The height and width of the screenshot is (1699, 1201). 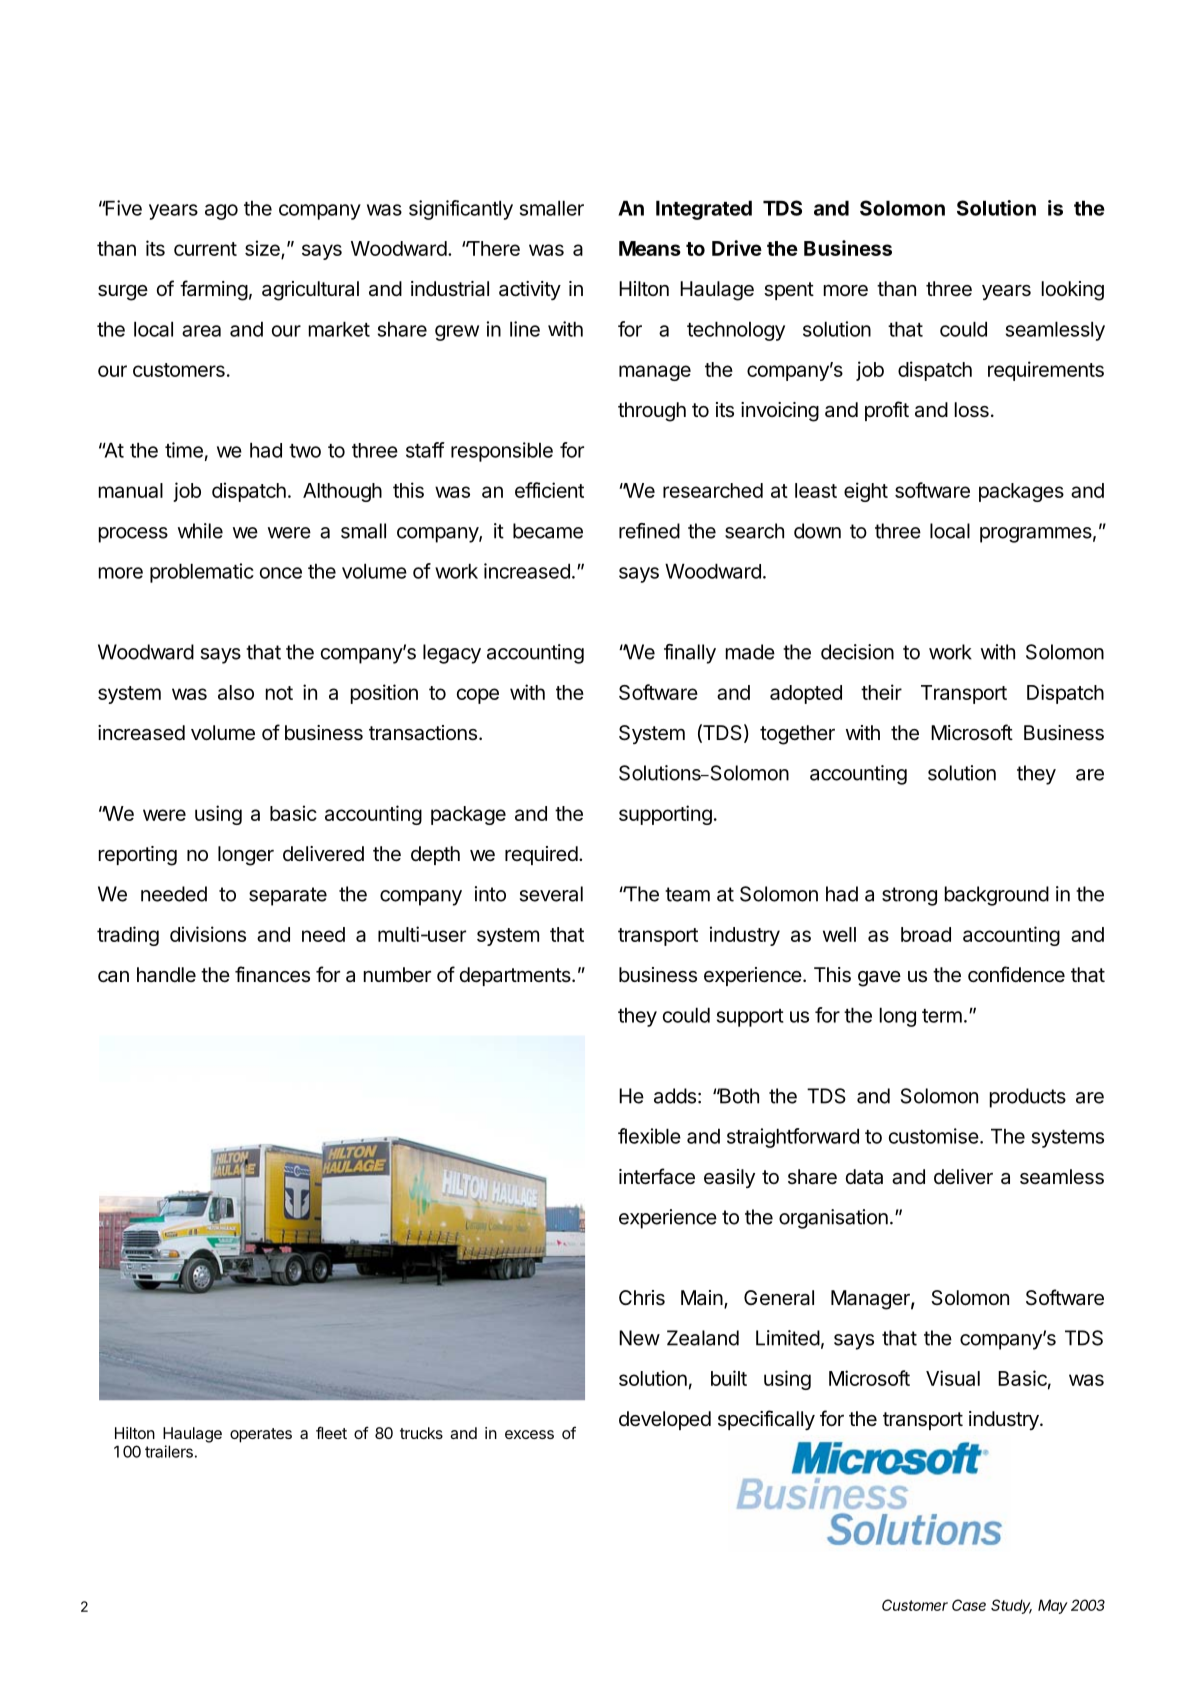 I want to click on excess, so click(x=529, y=1434).
